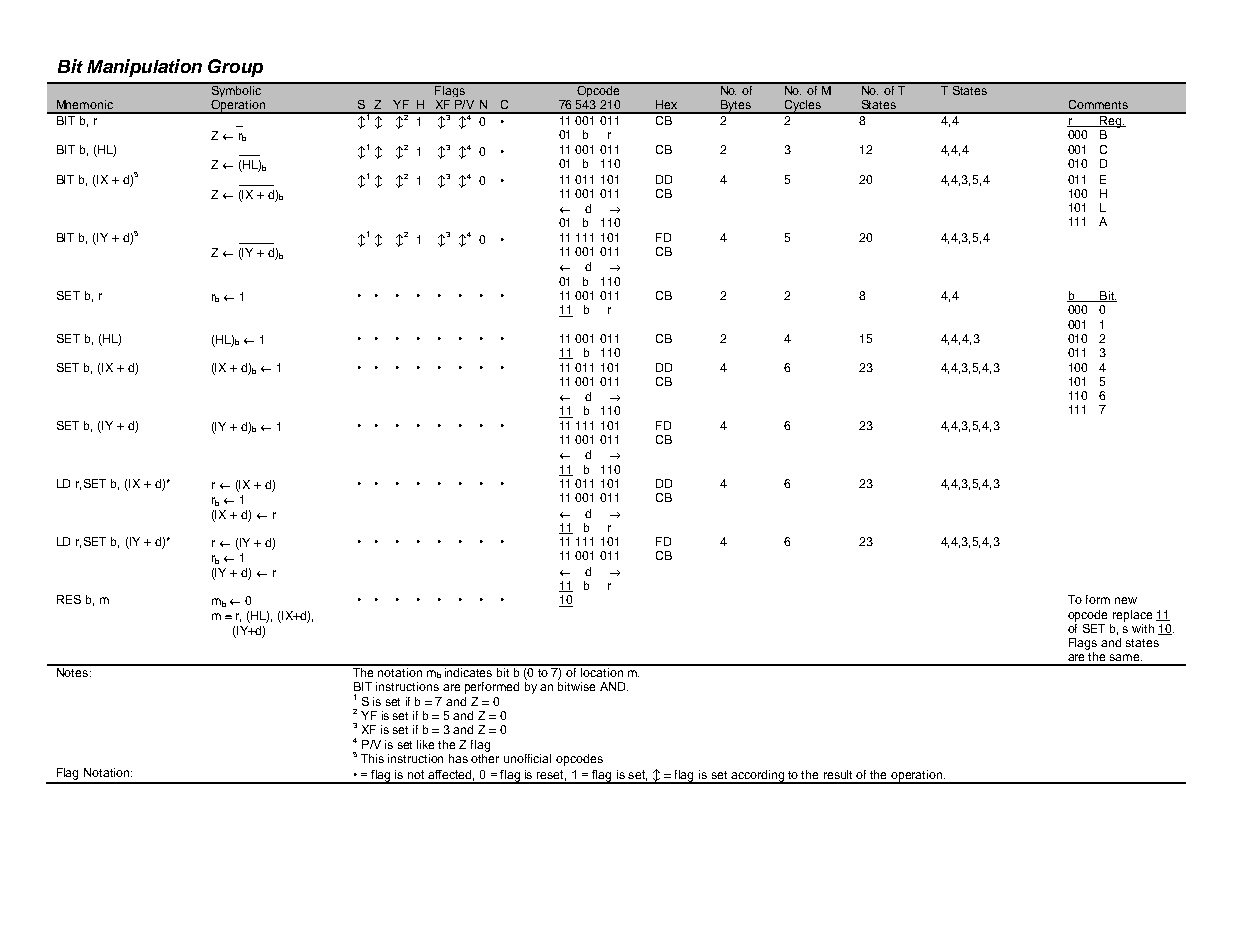  Describe the element at coordinates (1126, 600) in the screenshot. I see `new` at that location.
